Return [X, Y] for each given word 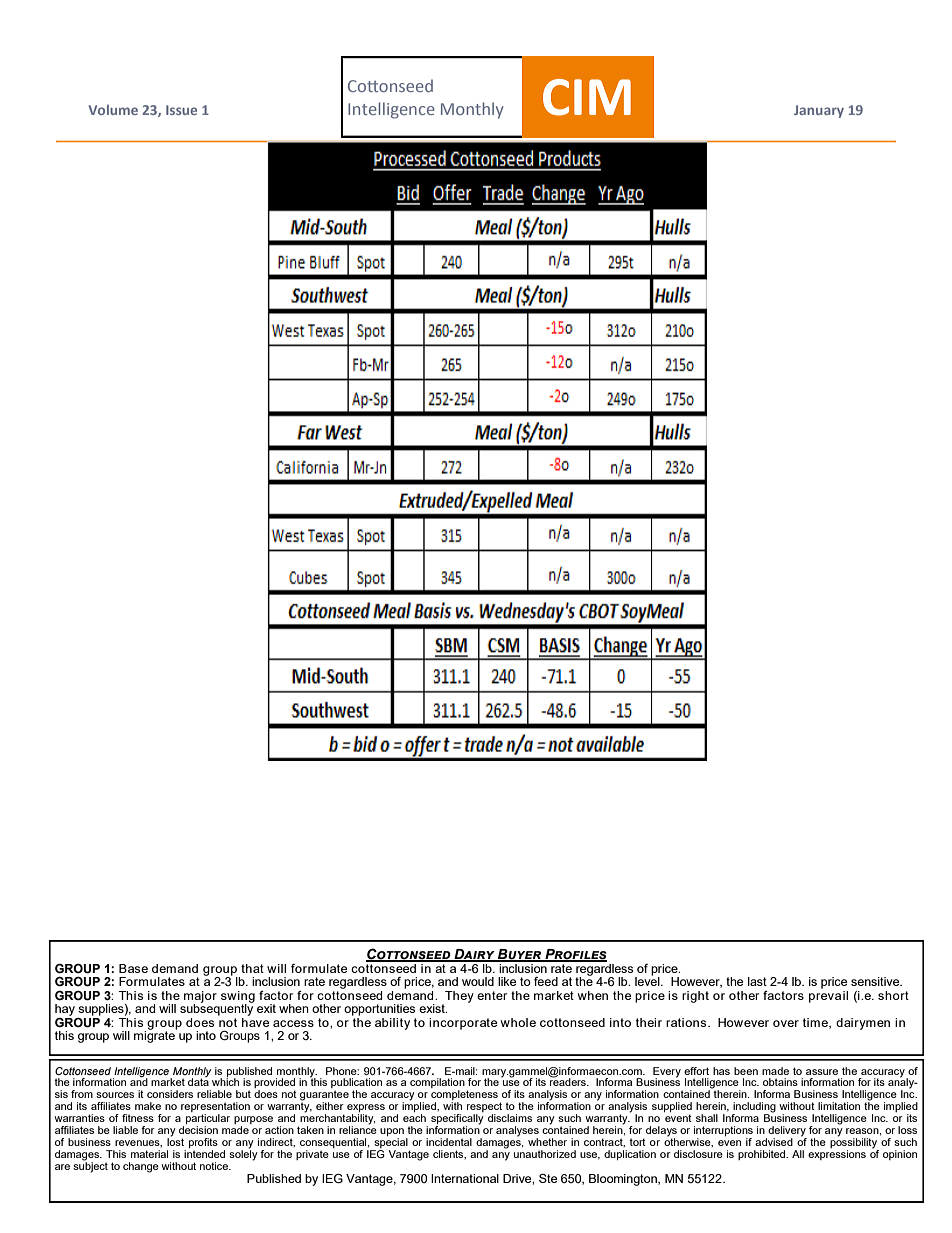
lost [175, 1141]
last [757, 981]
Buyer [520, 955]
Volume [113, 109]
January [819, 111]
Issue [181, 110]
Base [133, 968]
